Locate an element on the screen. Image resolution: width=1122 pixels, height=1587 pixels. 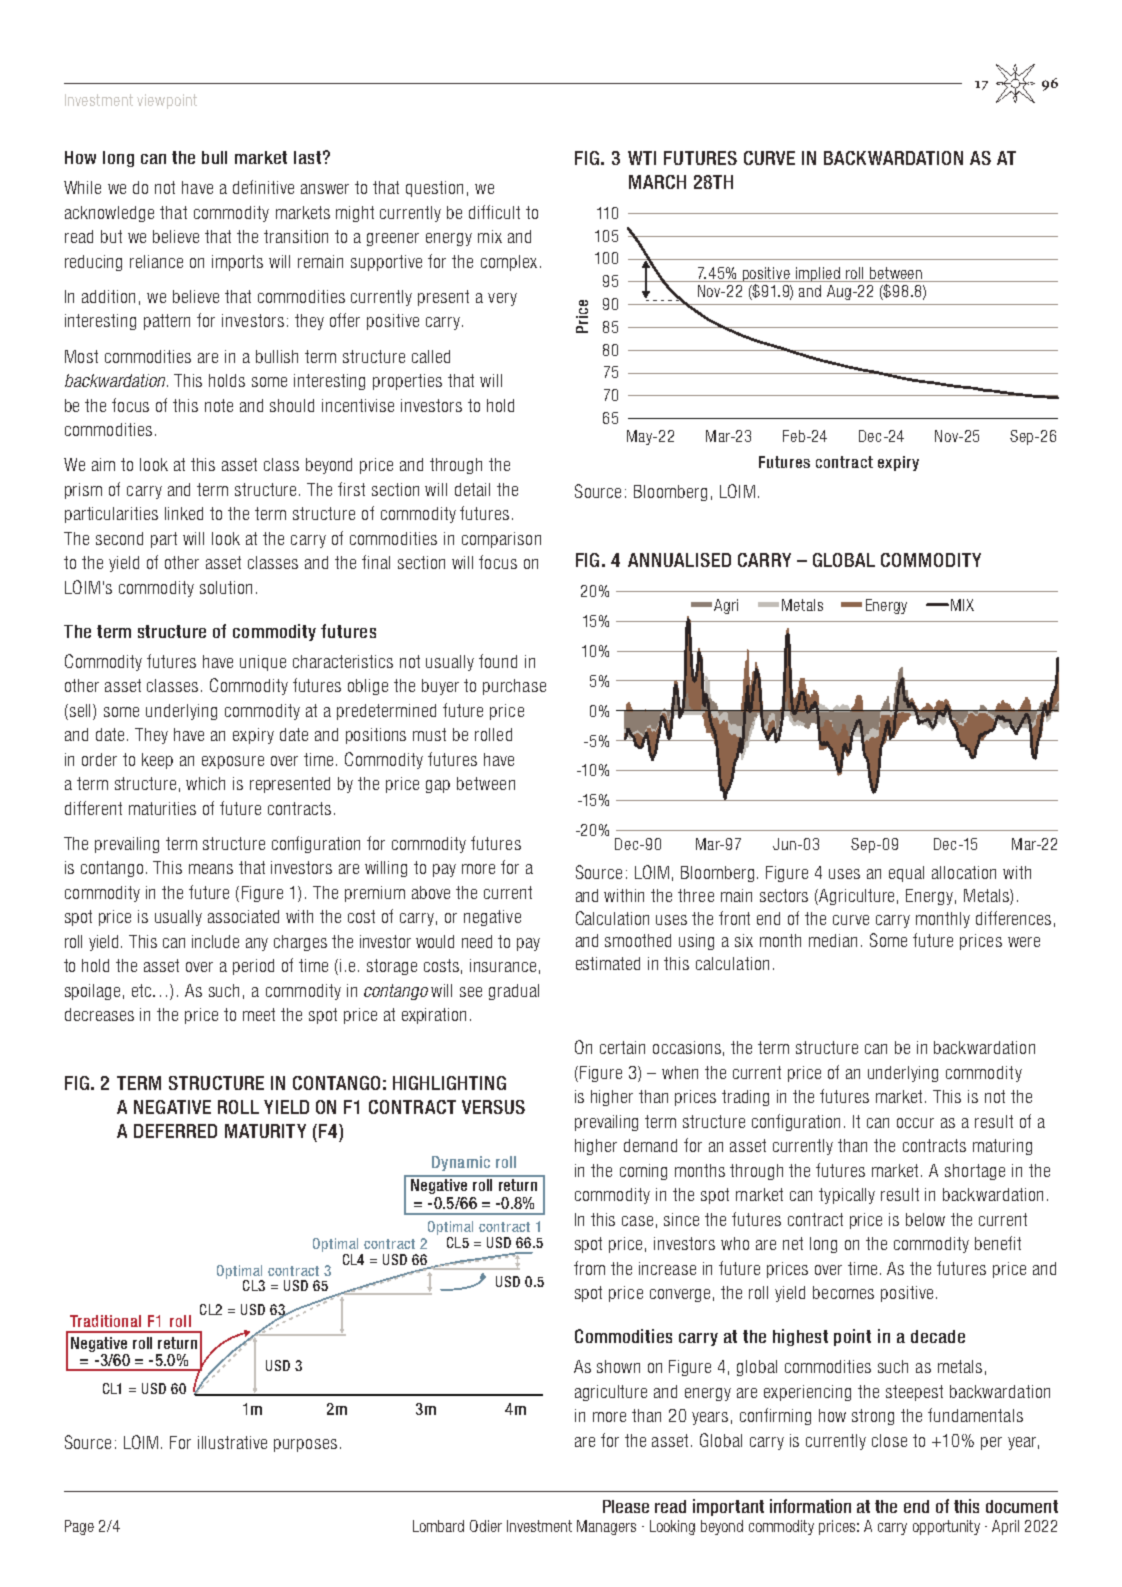
Dynamic is located at coordinates (461, 1163).
